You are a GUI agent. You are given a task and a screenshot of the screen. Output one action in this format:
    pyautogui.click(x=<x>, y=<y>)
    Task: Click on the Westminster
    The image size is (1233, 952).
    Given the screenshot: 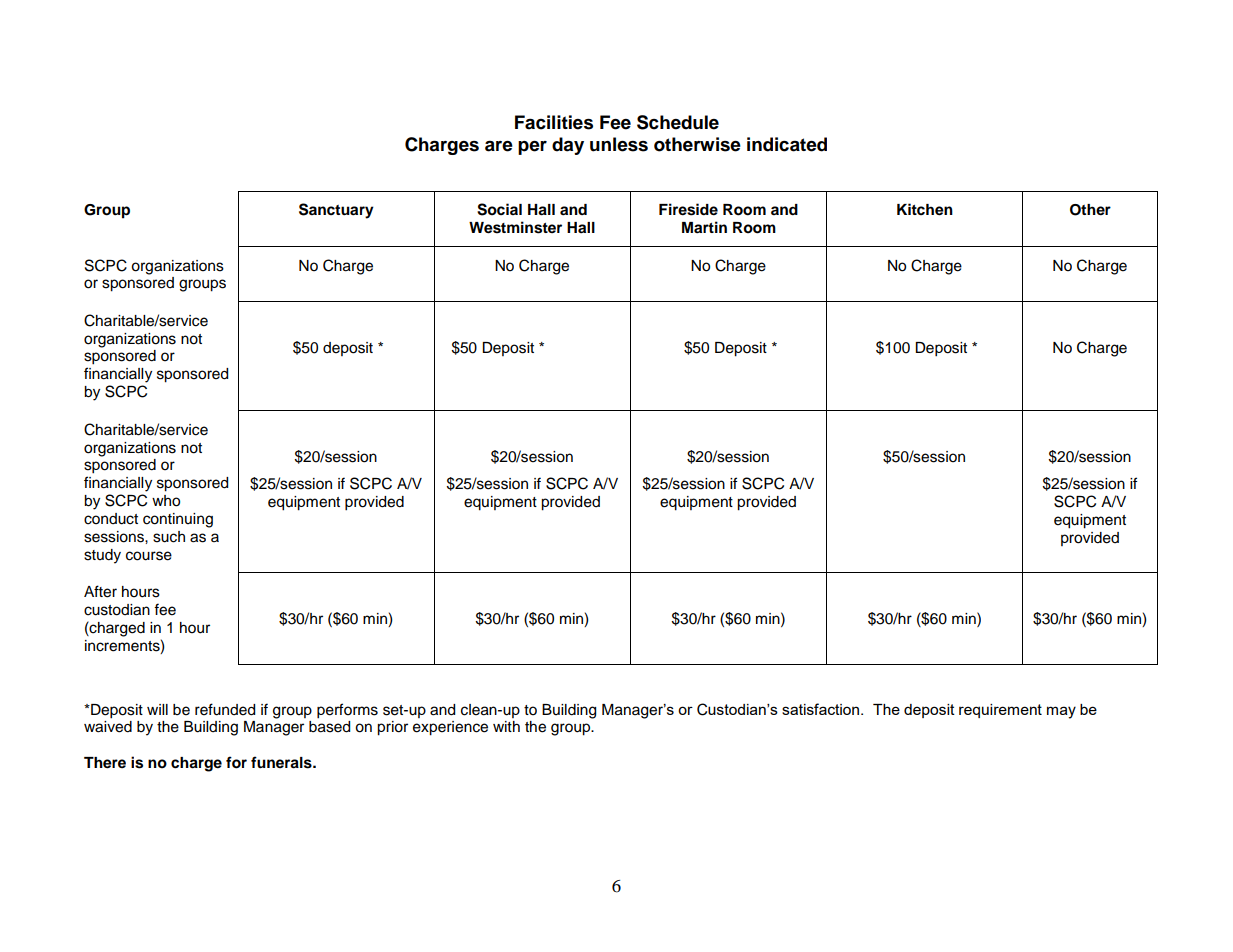 What is the action you would take?
    pyautogui.click(x=515, y=227)
